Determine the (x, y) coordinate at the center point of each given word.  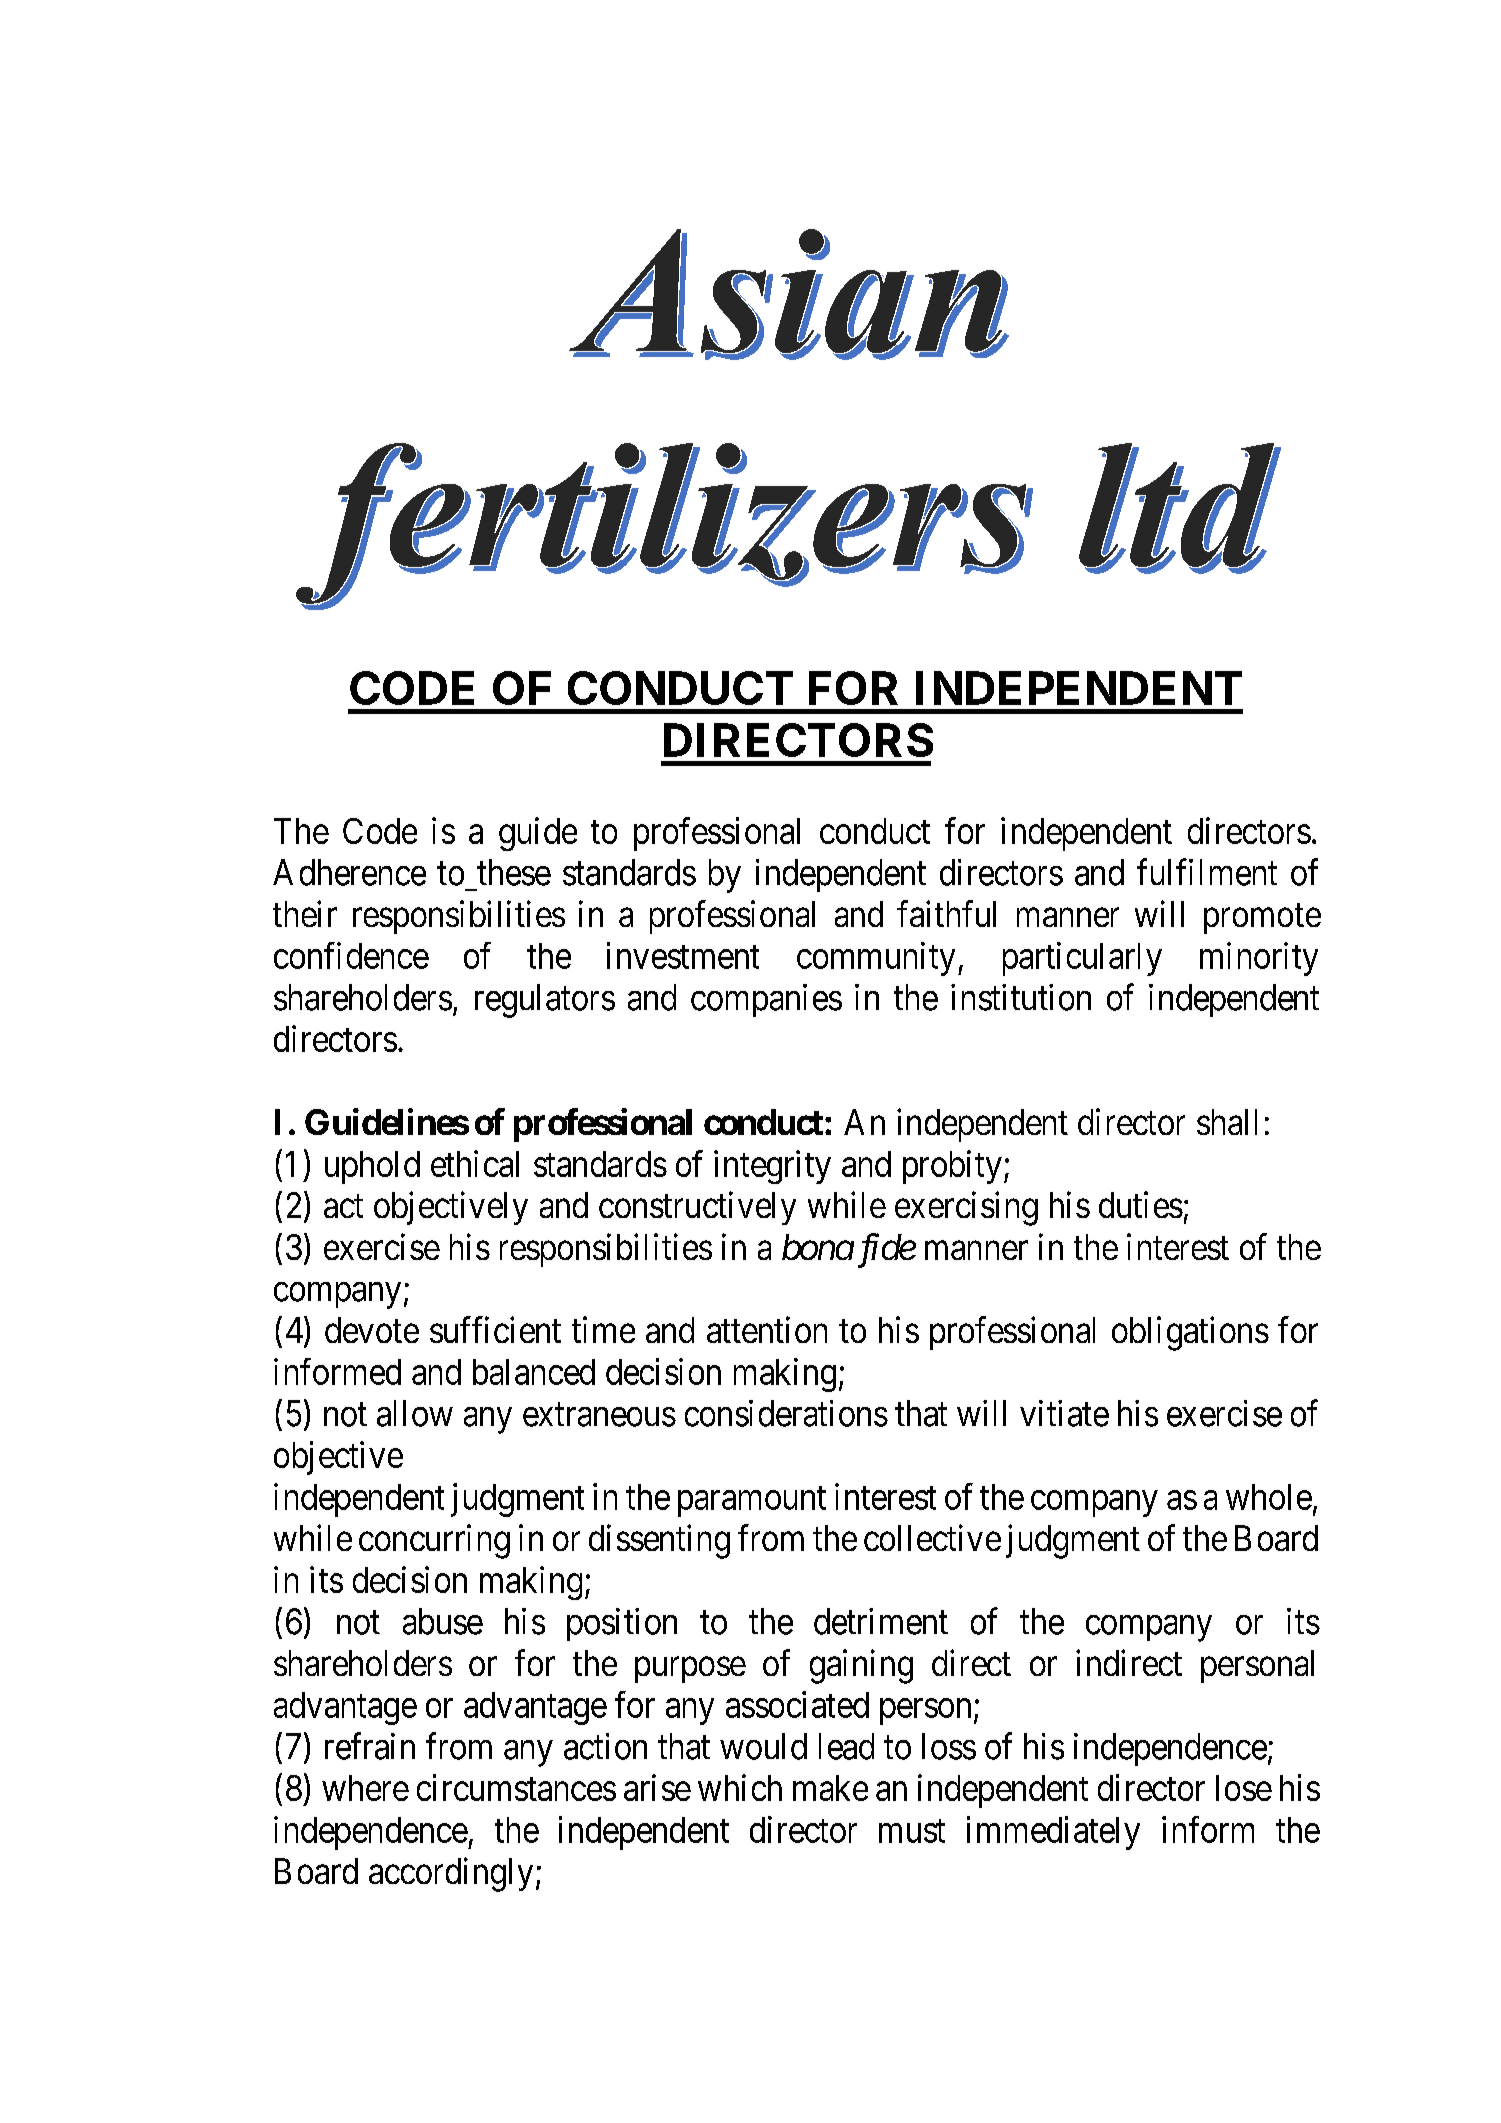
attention (767, 1329)
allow (415, 1413)
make (830, 1788)
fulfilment (1207, 872)
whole (1269, 1497)
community (876, 959)
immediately (1053, 1833)
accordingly (451, 1874)
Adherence (349, 872)
